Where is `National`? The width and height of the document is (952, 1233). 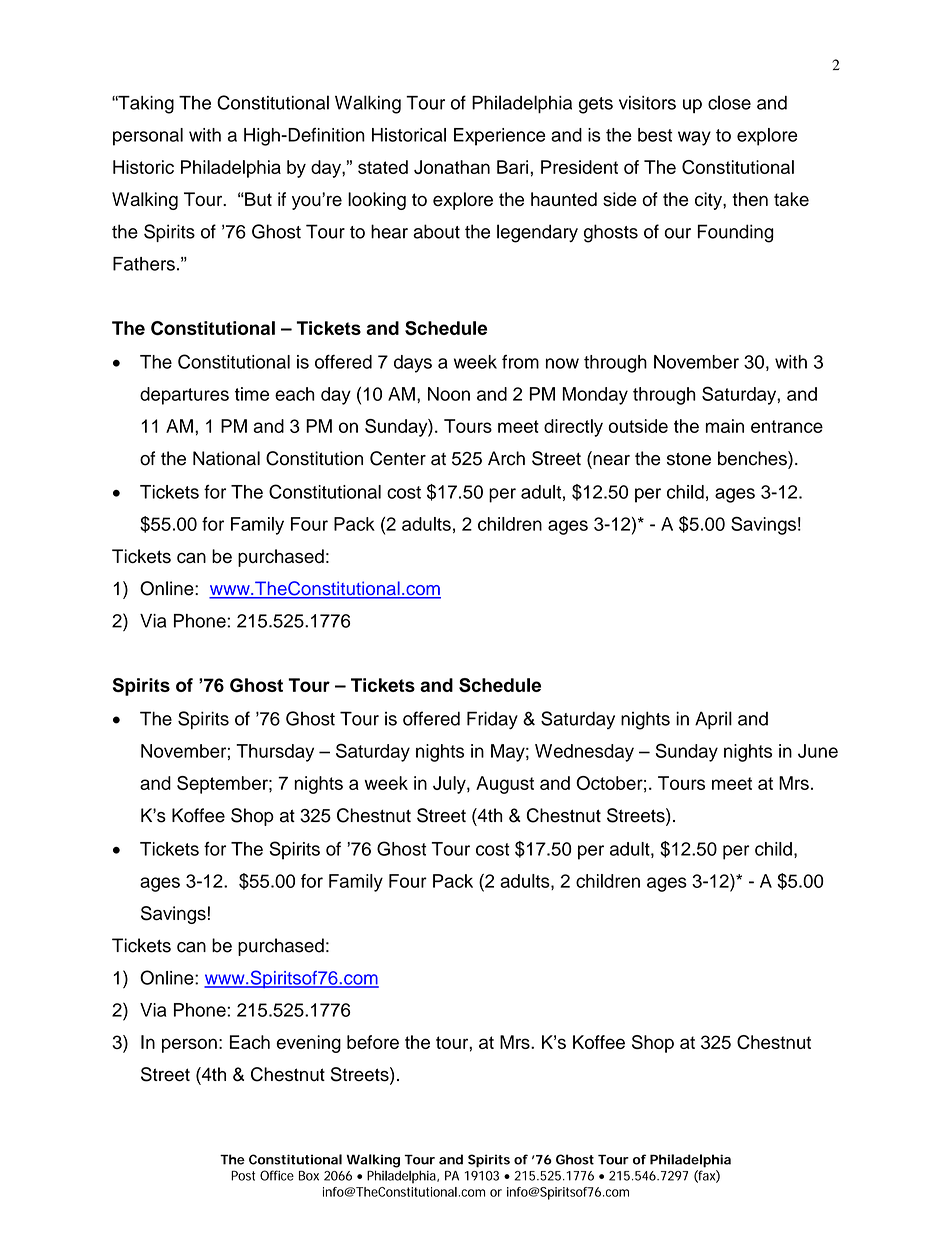 National is located at coordinates (226, 458).
